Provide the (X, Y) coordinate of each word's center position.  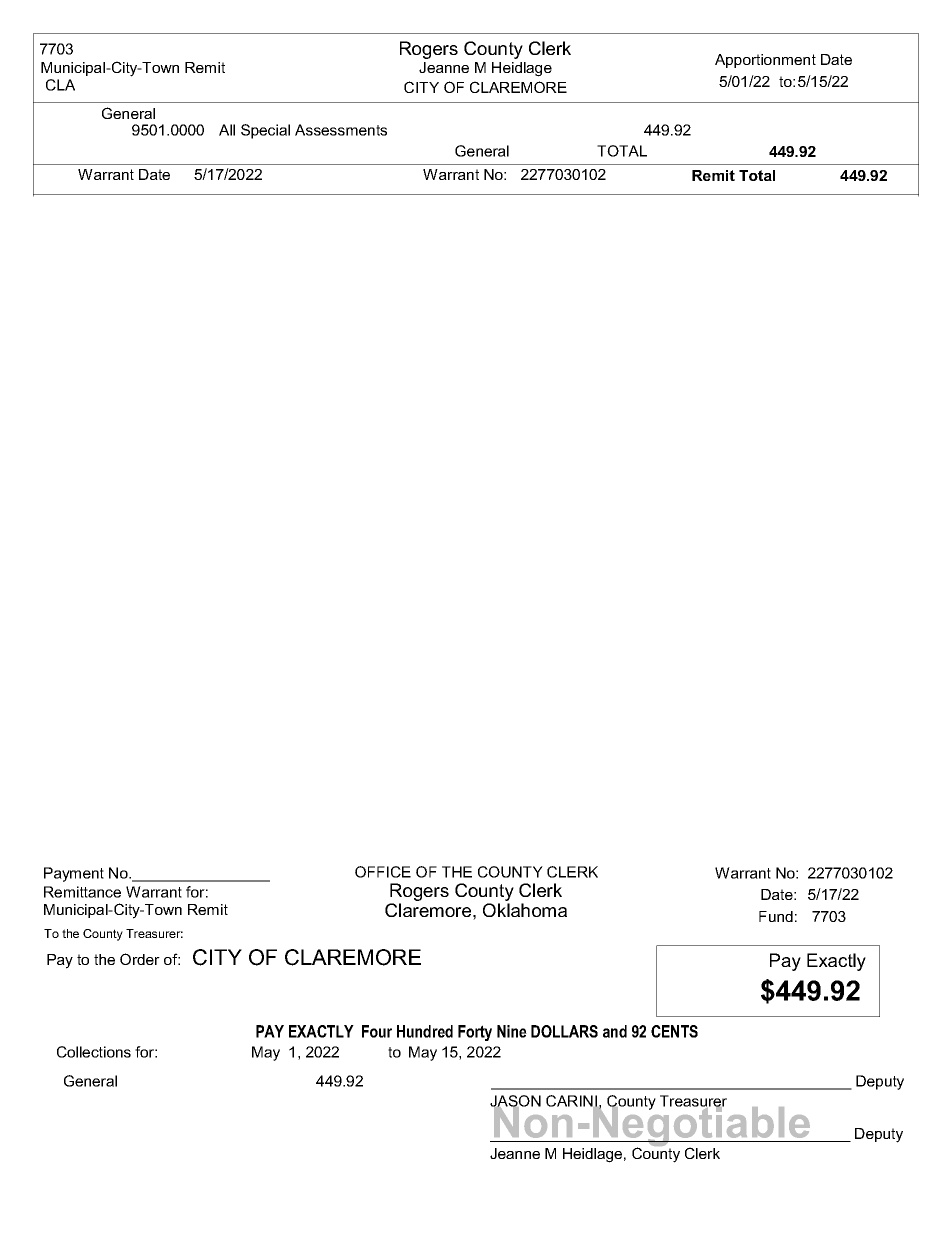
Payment (74, 874)
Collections (94, 1052)
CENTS (674, 1031)
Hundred (425, 1031)
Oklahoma (525, 910)
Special (265, 131)
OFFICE (383, 872)
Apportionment (765, 61)
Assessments (341, 130)
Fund (776, 916)
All (227, 130)
